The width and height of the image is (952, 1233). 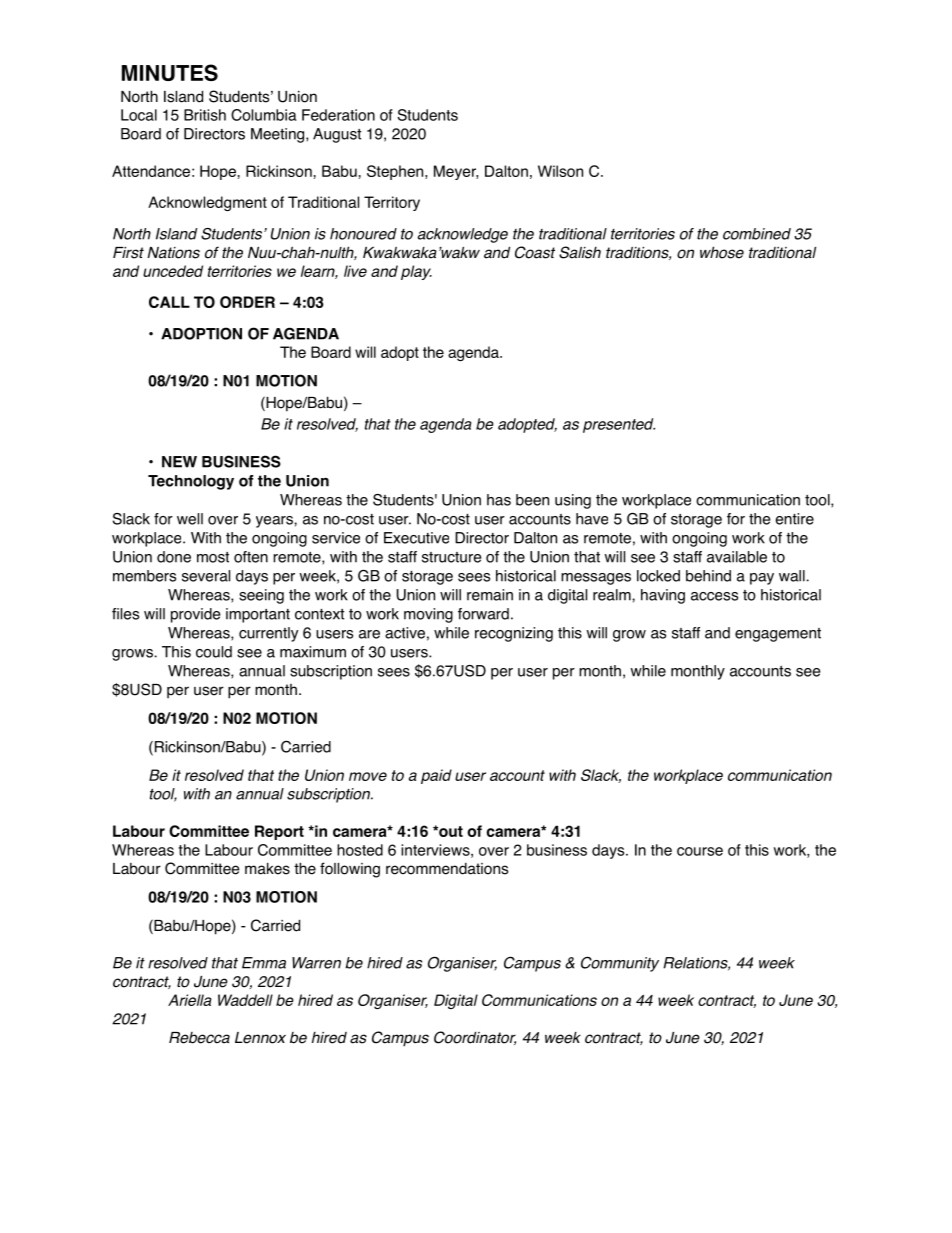 I want to click on Federation, so click(x=338, y=115).
